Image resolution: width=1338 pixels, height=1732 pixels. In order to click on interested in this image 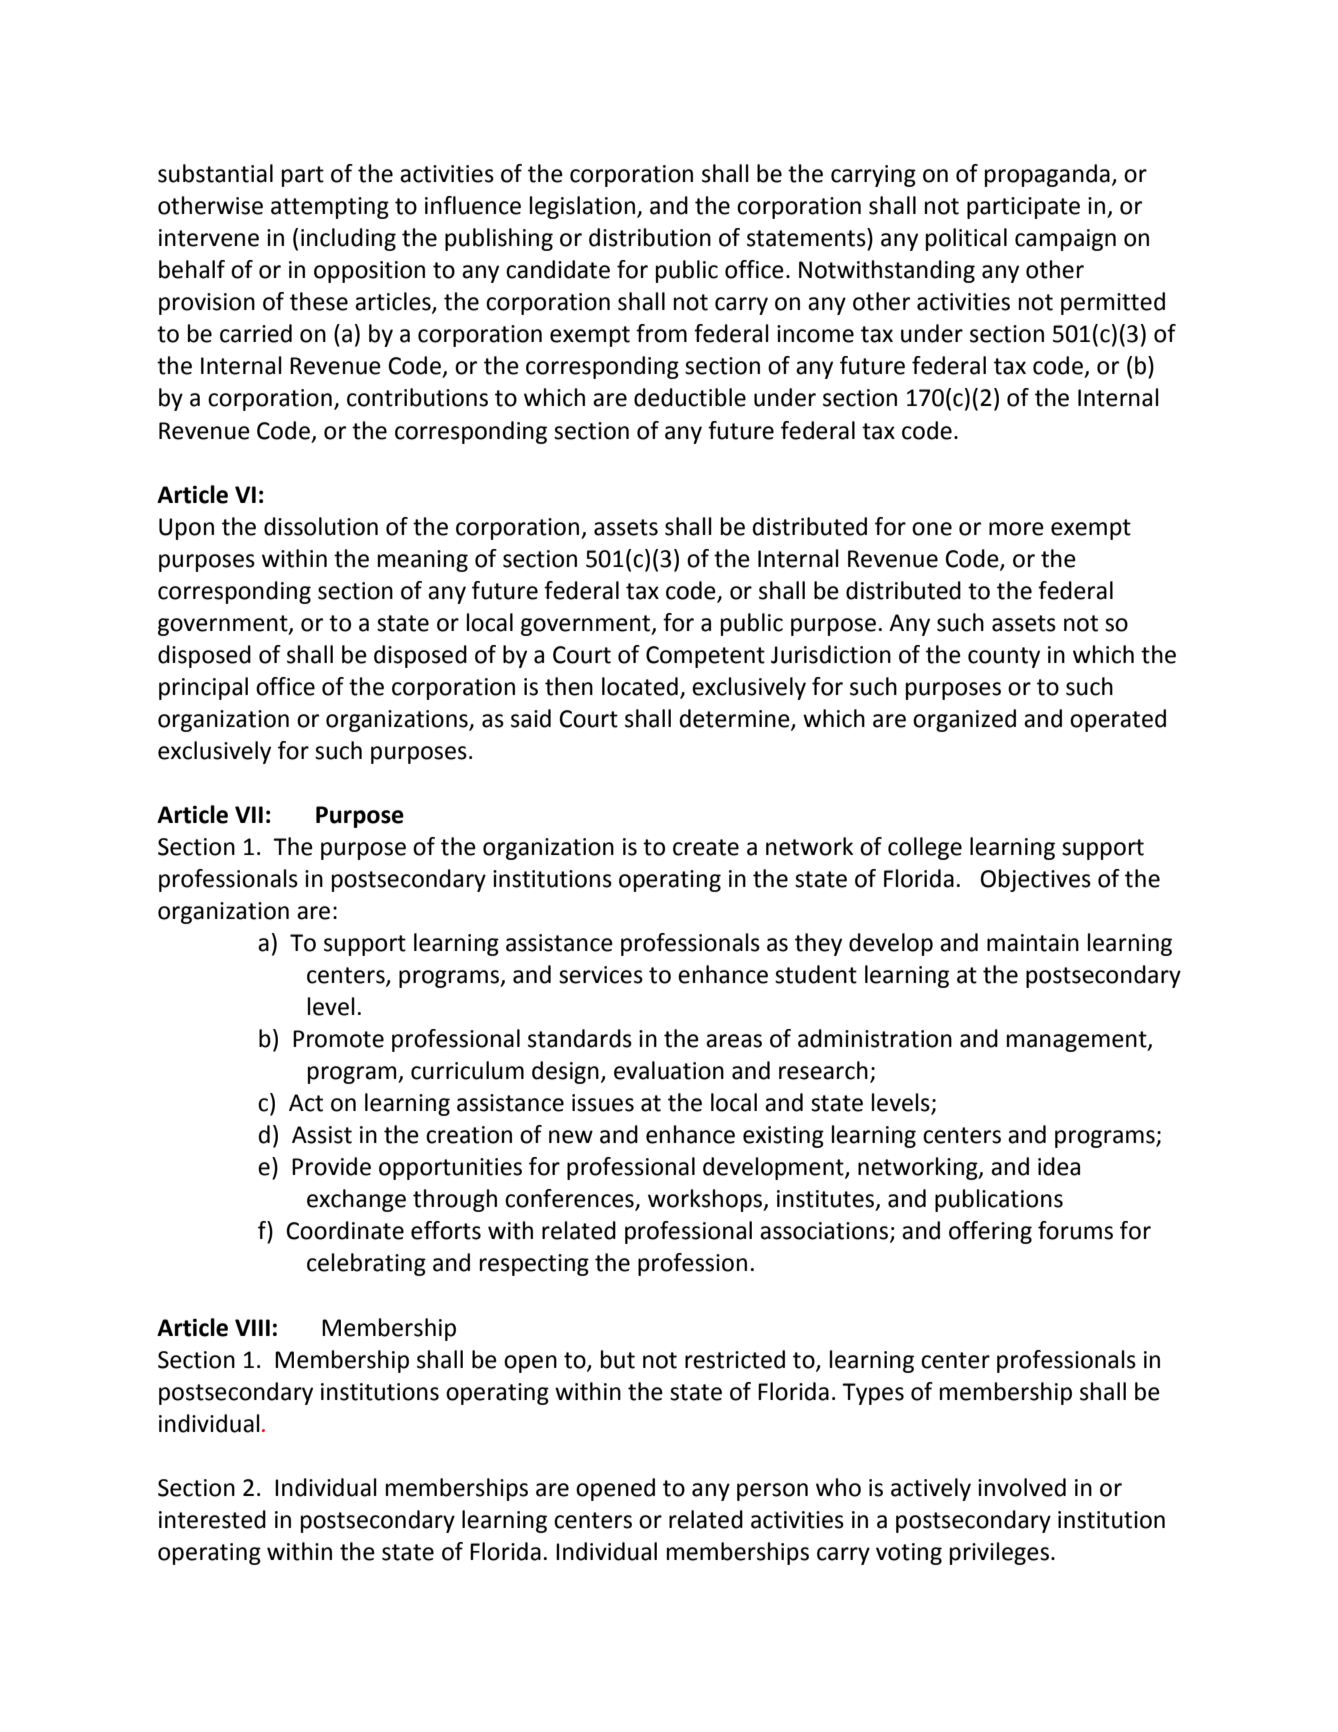, I will do `click(212, 1519)`.
